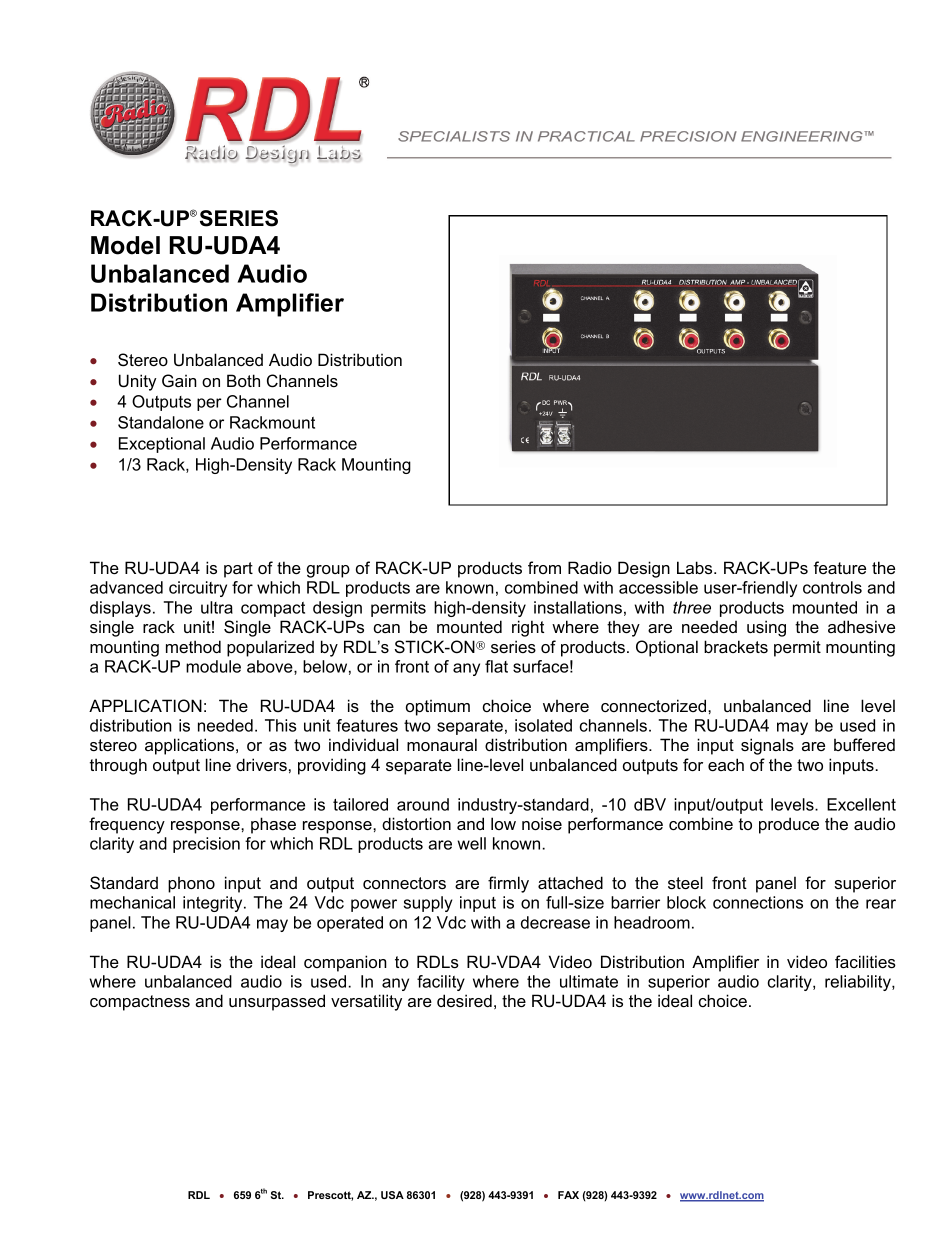  I want to click on connections, so click(758, 902).
